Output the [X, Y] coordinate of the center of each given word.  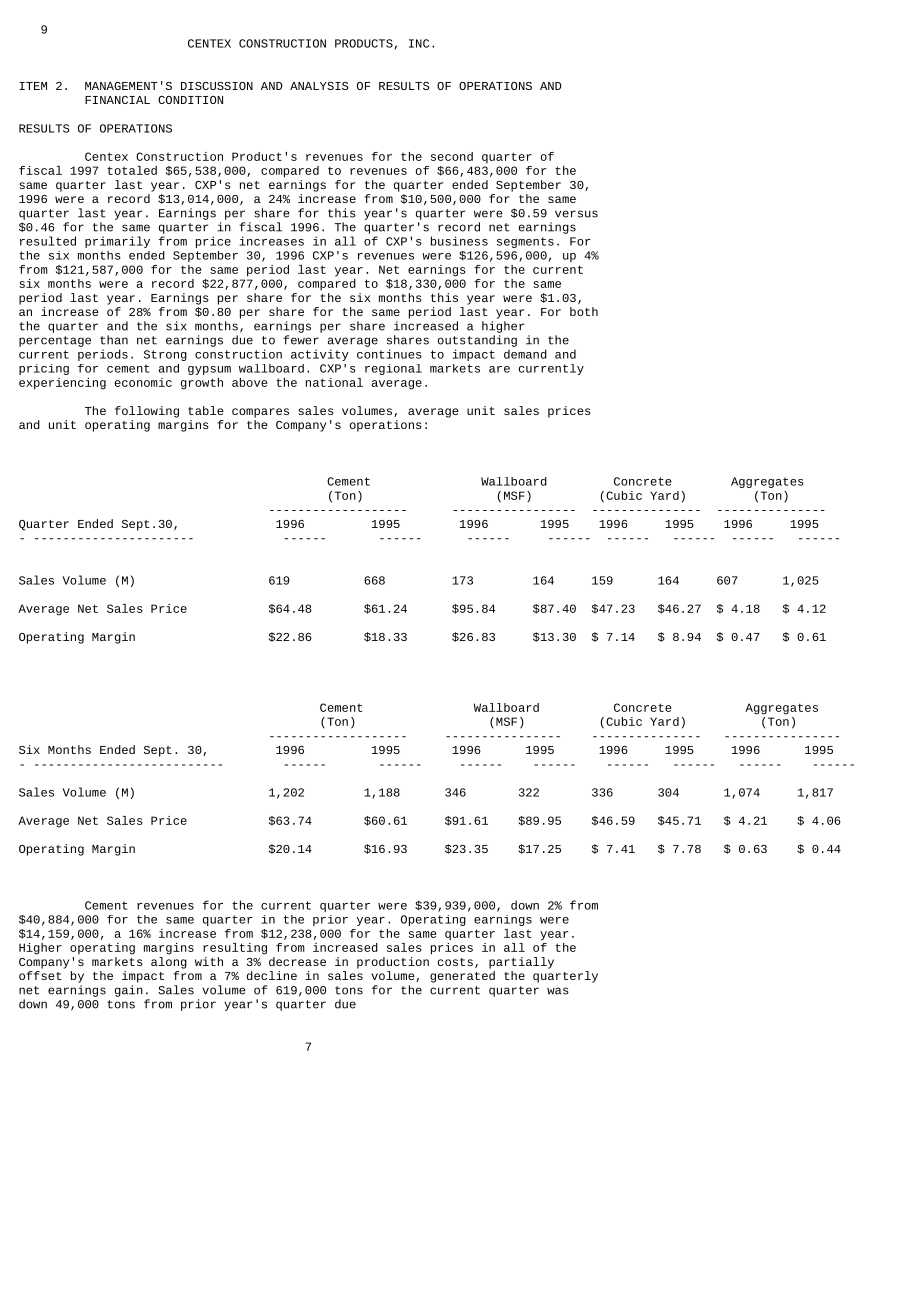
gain [129, 991]
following [147, 412]
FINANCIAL [117, 100]
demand [525, 354]
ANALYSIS [319, 86]
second [452, 156]
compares [260, 413]
